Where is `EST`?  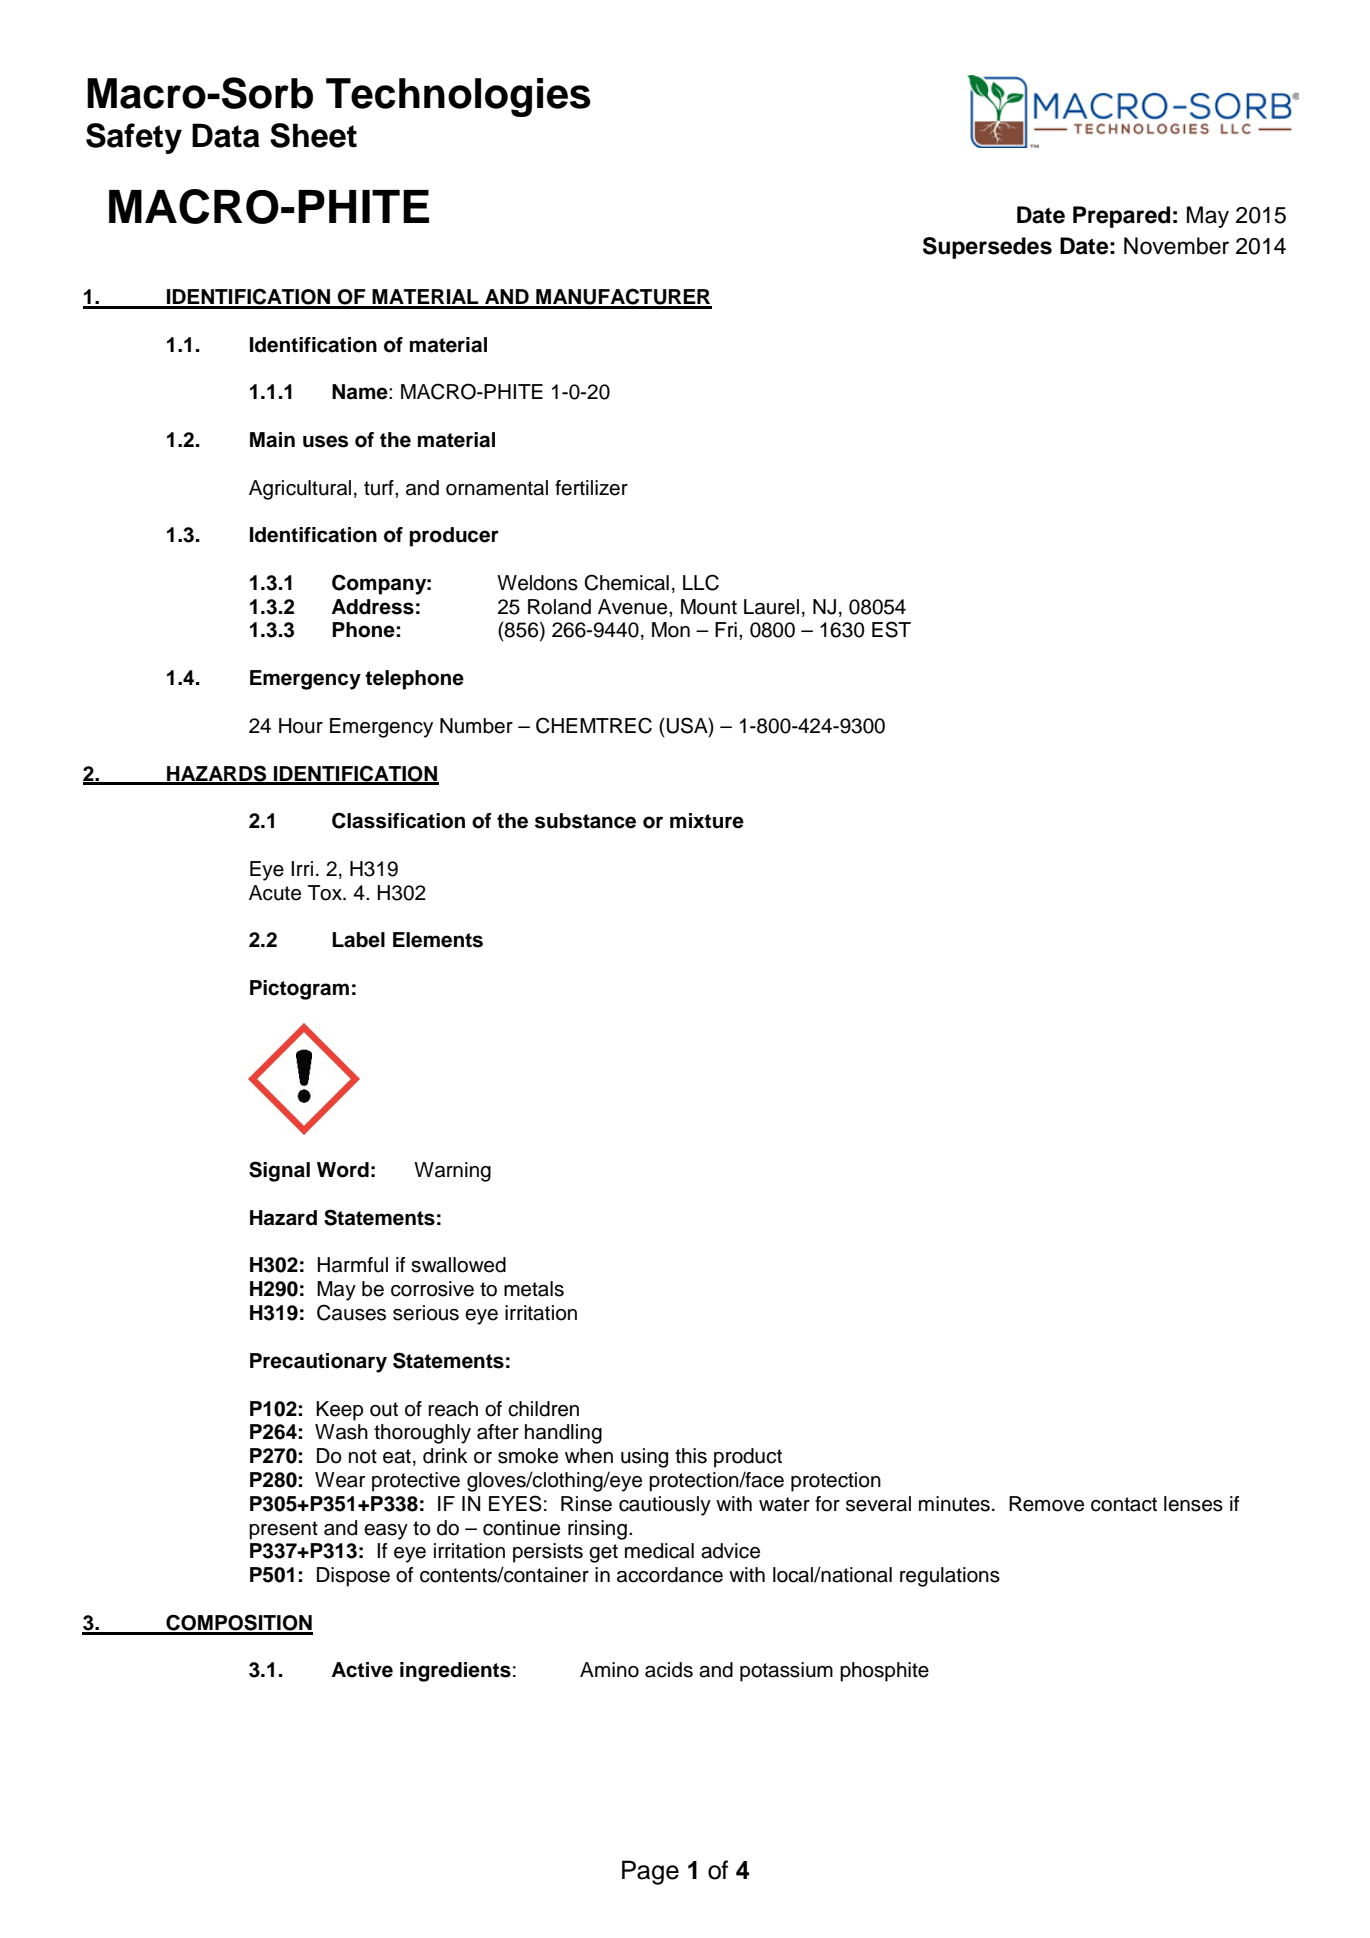 EST is located at coordinates (891, 629).
